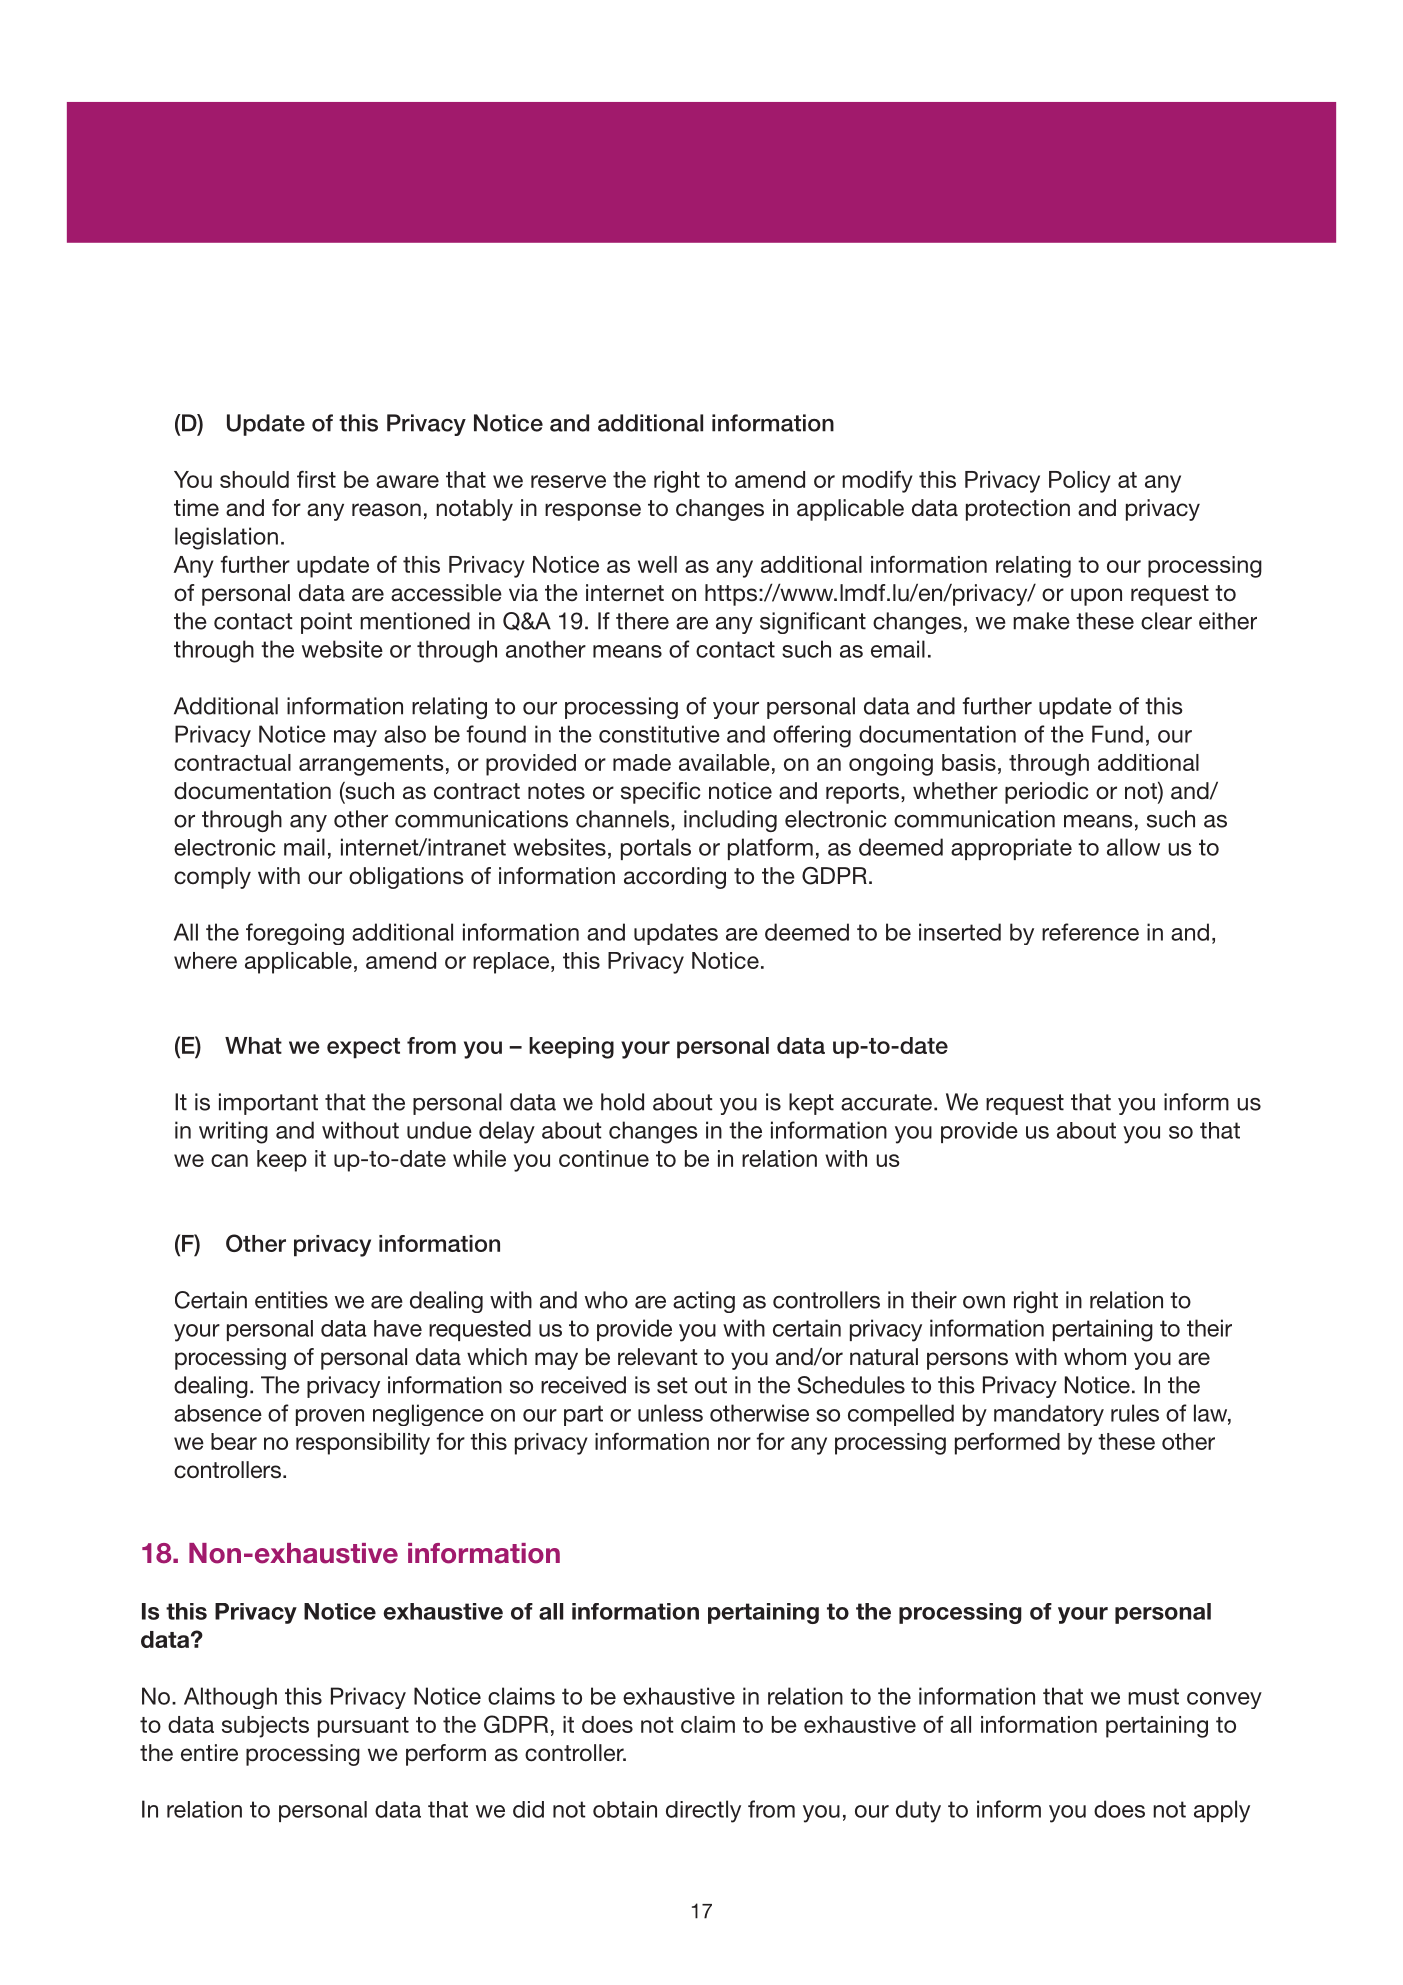 This image has height=1985, width=1403. I want to click on accurate, so click(886, 1102).
